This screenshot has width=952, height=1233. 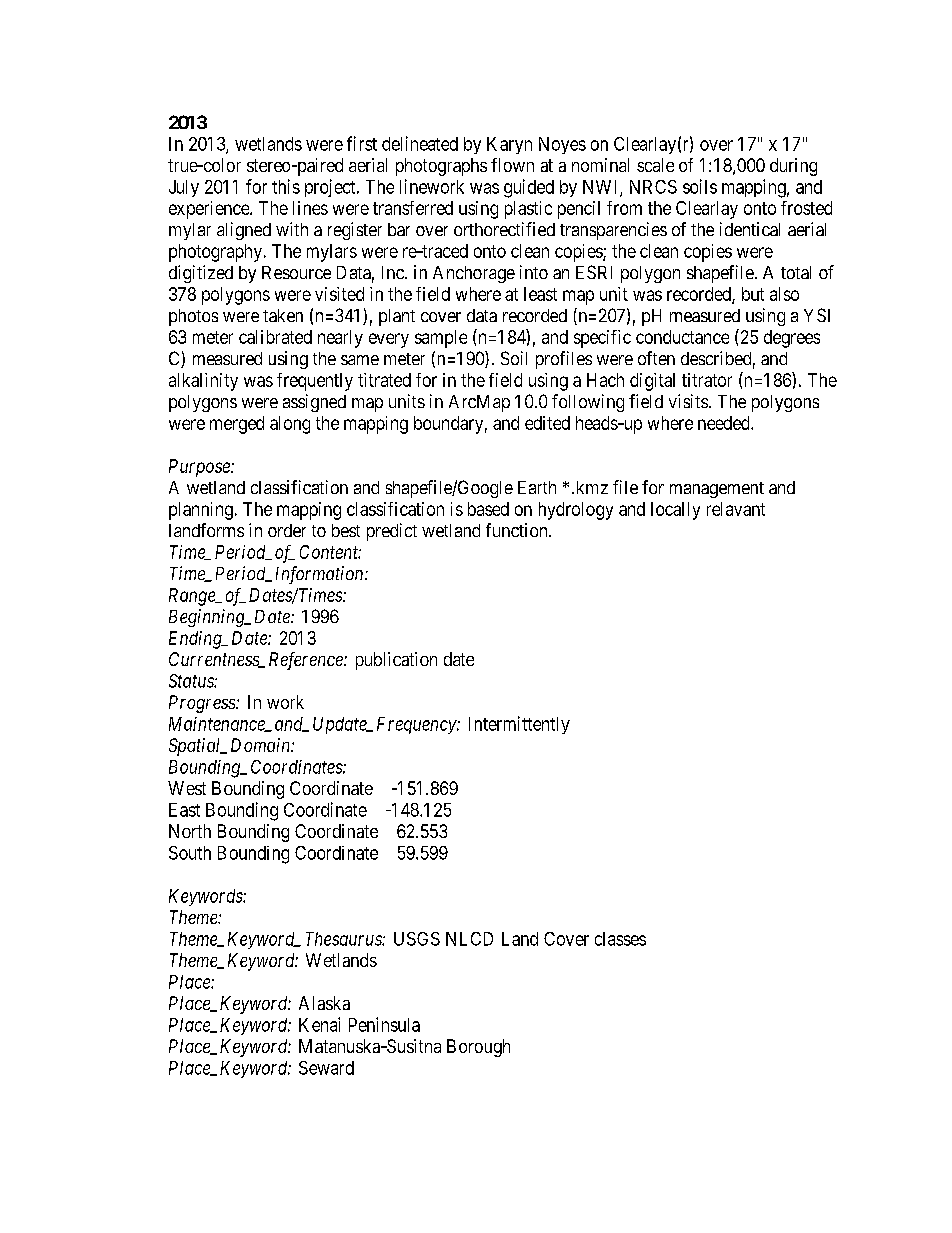 I want to click on Seward, so click(x=326, y=1068).
